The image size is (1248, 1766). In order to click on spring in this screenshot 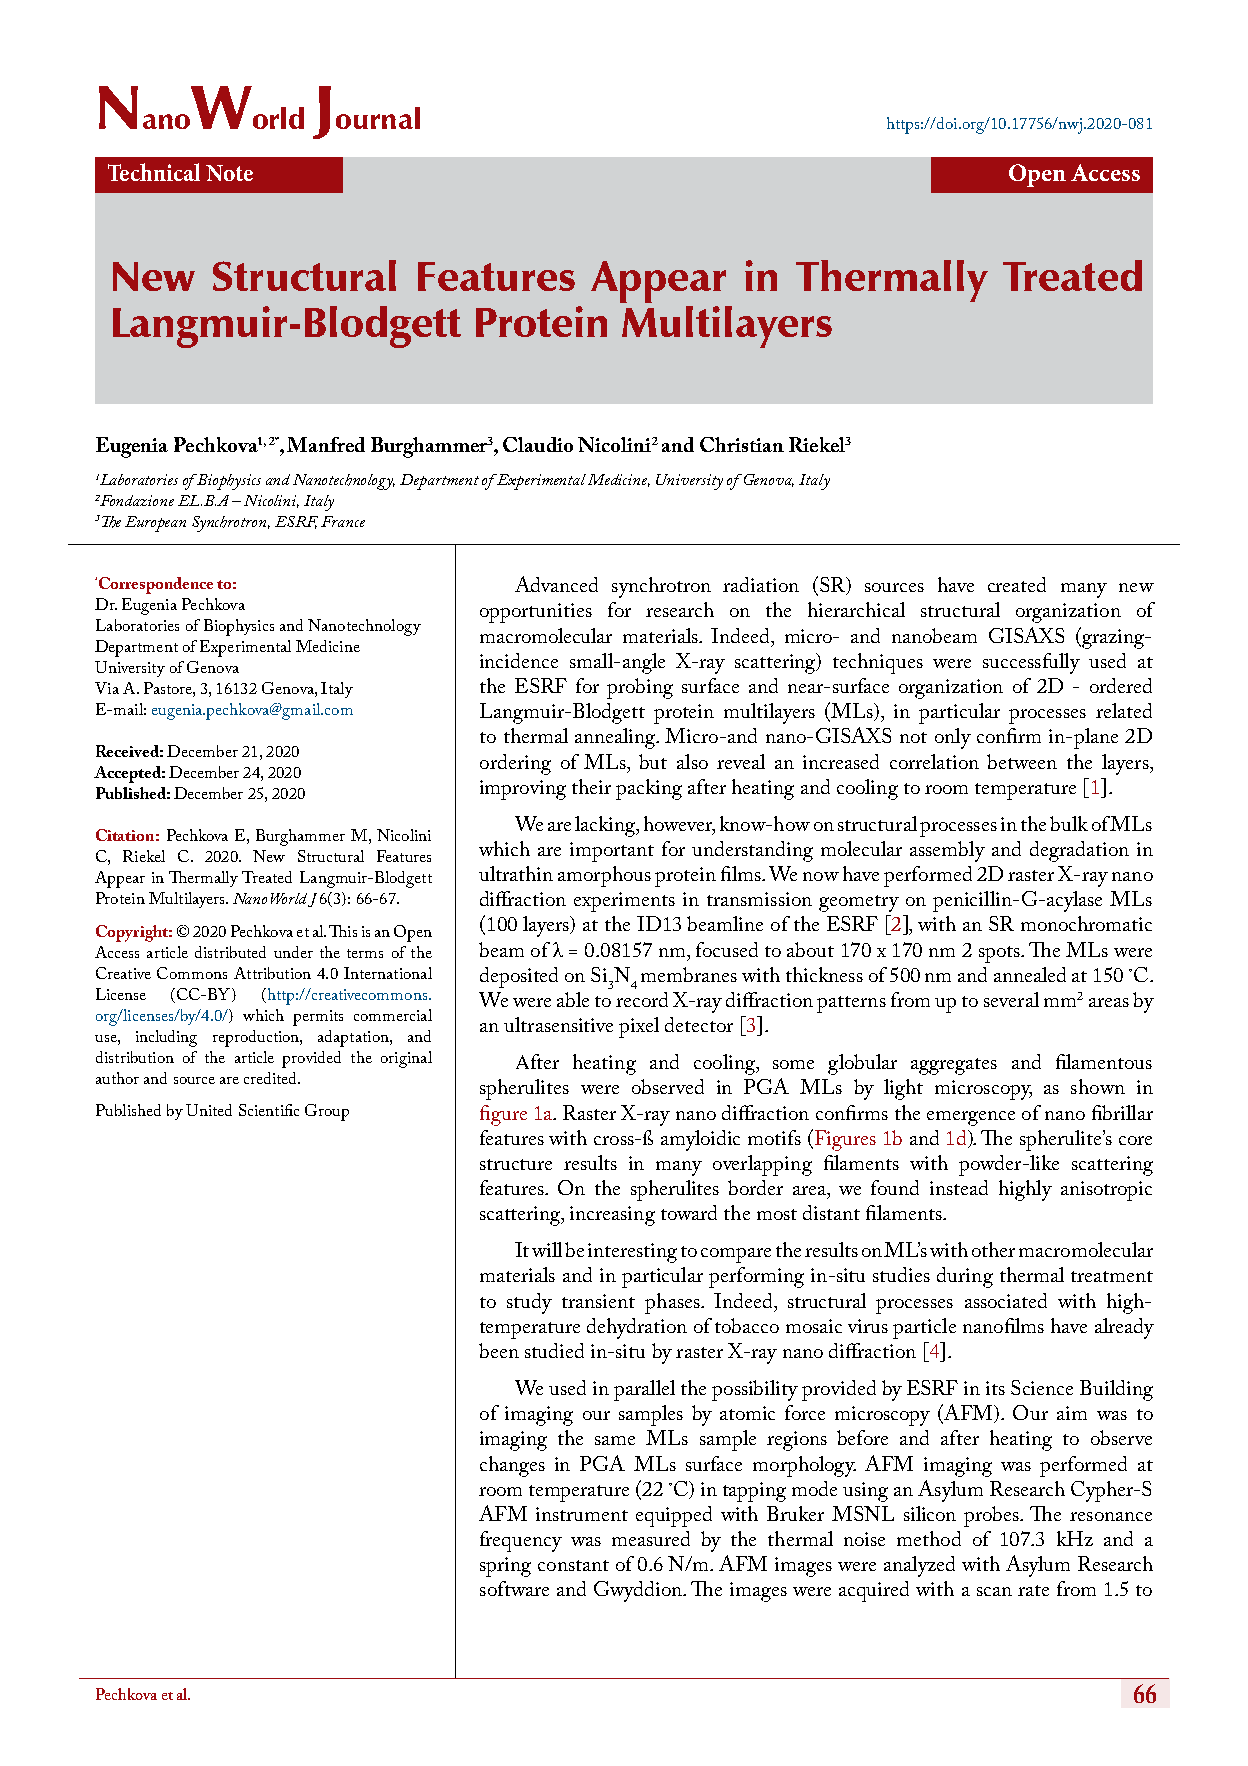, I will do `click(505, 1567)`.
